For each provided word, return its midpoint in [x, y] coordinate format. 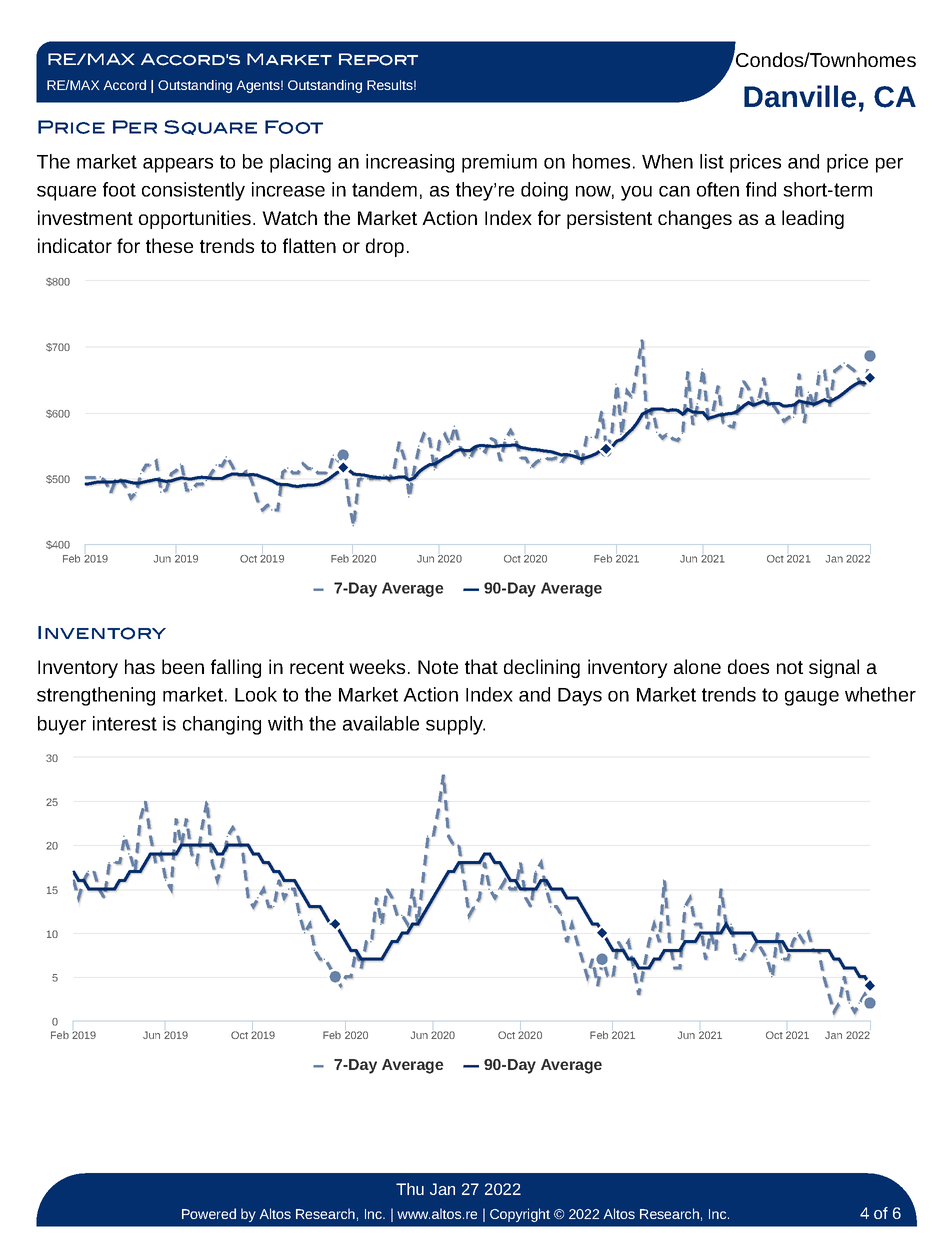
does [748, 666]
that [481, 666]
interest [125, 723]
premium [499, 163]
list [712, 161]
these [169, 245]
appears [178, 165]
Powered [209, 1213]
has [140, 666]
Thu [410, 1189]
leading [813, 219]
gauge [812, 698]
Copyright [520, 1215]
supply [455, 725]
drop [385, 247]
